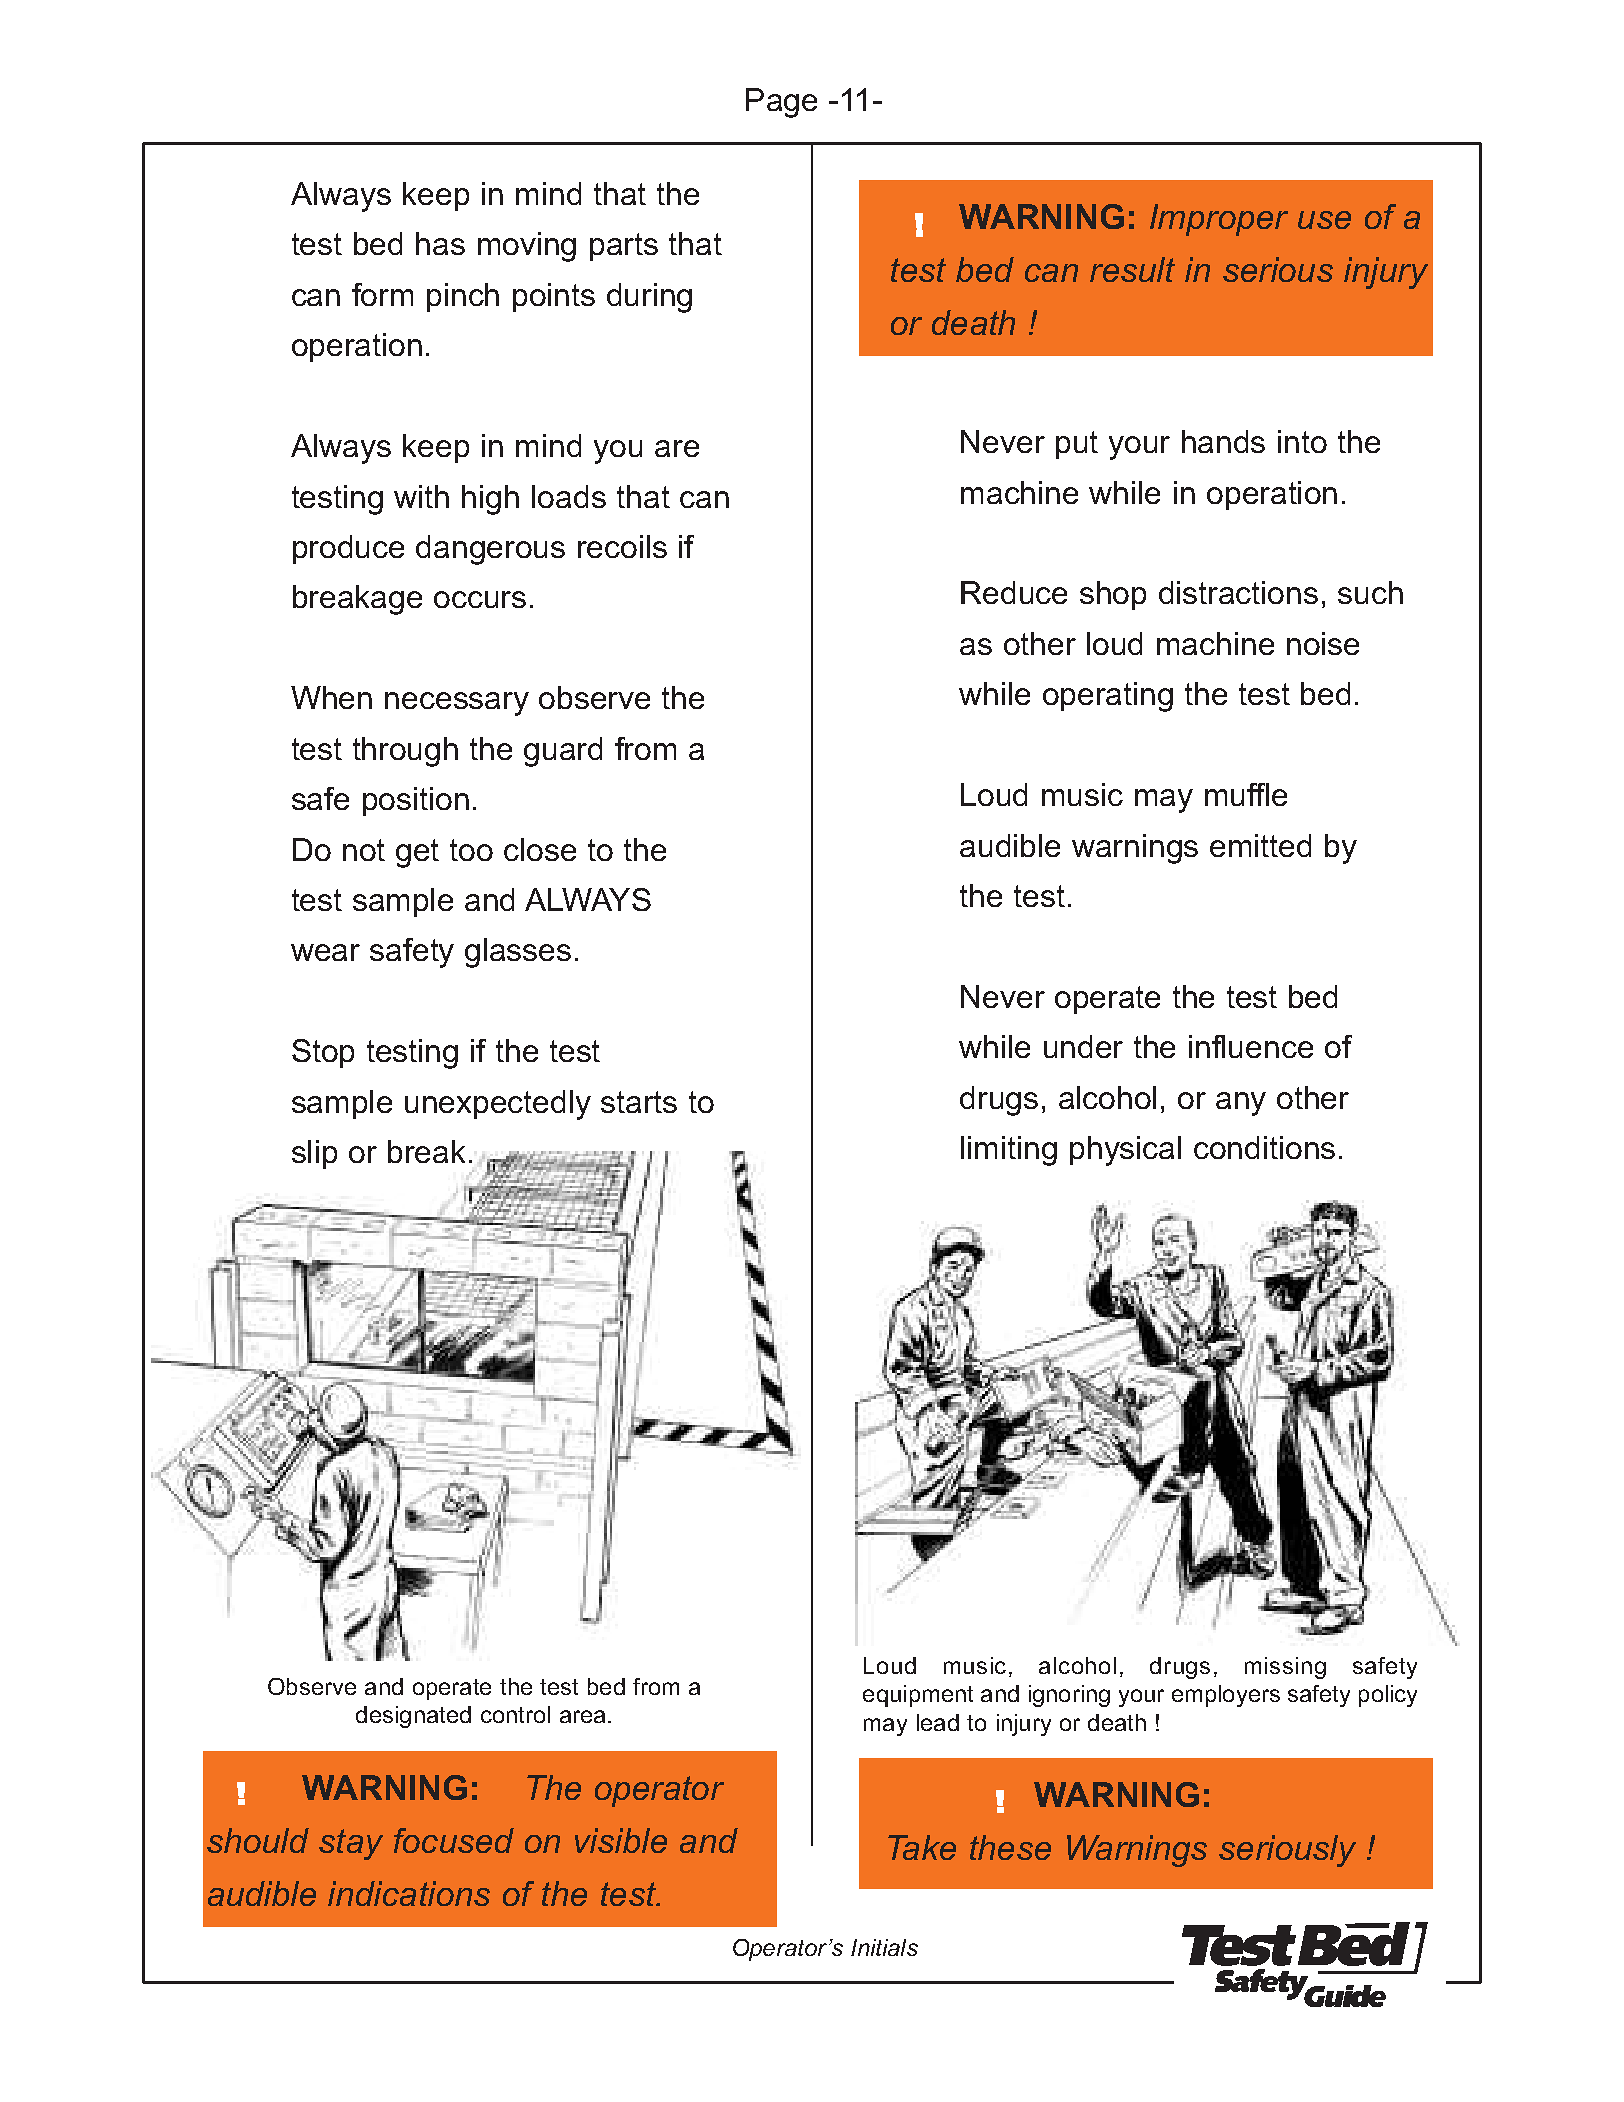 The width and height of the page is (1624, 2102). What do you see at coordinates (1264, 1147) in the page?
I see `conditions` at bounding box center [1264, 1147].
